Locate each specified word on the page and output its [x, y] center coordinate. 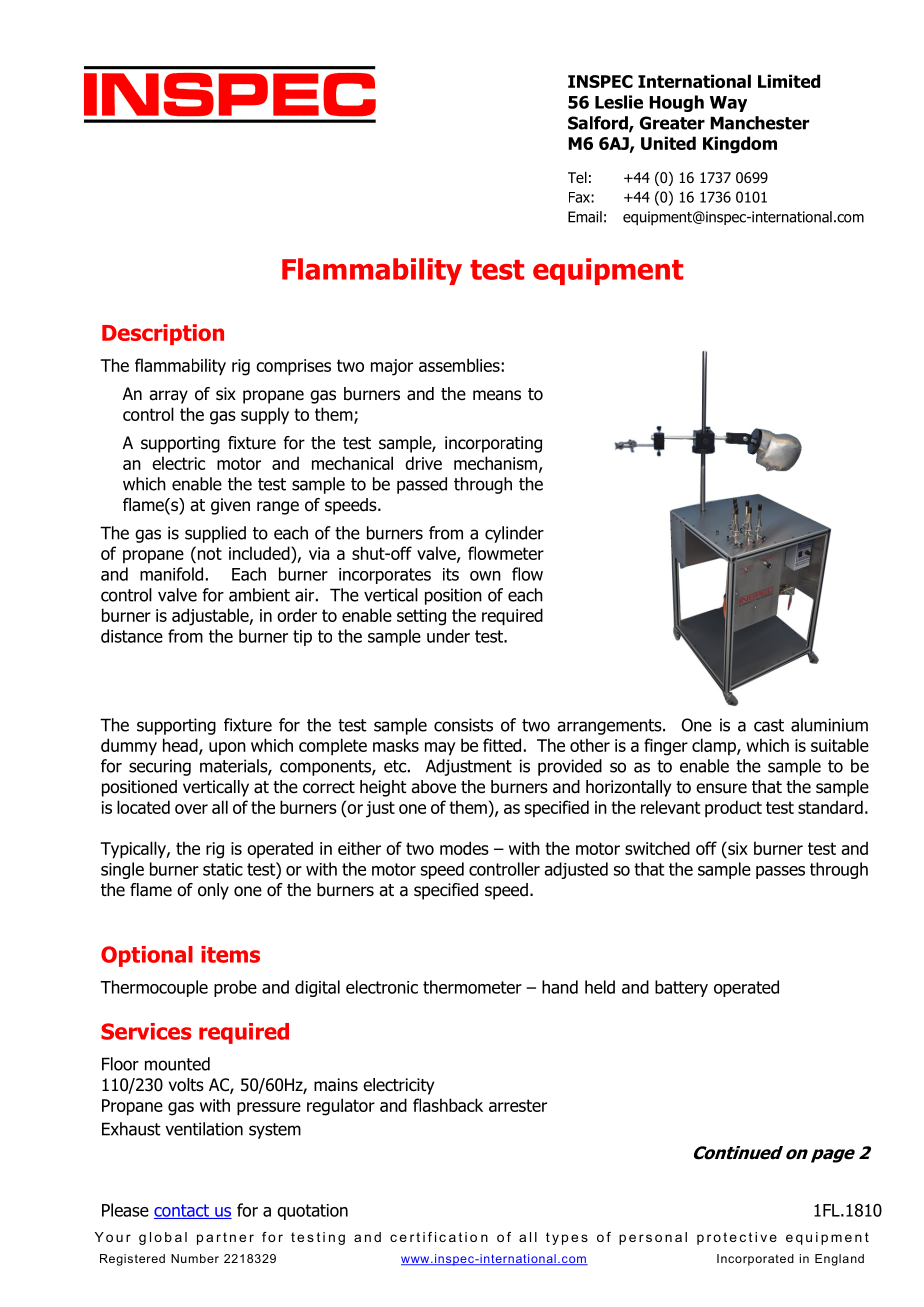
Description [163, 334]
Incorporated [755, 1260]
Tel [577, 177]
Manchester [759, 123]
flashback [448, 1105]
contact [182, 1211]
